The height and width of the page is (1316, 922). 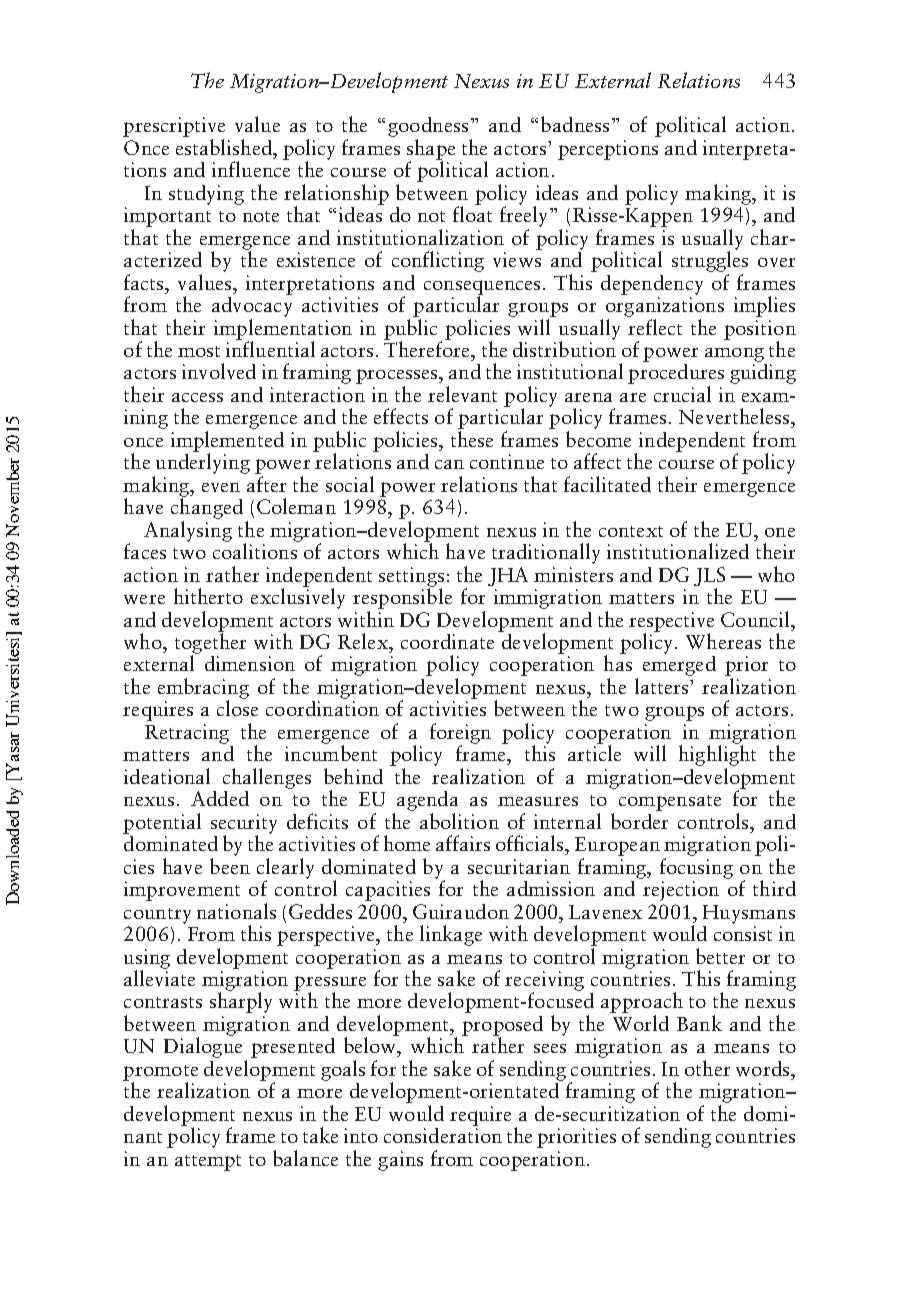 I want to click on struggles, so click(x=710, y=260).
